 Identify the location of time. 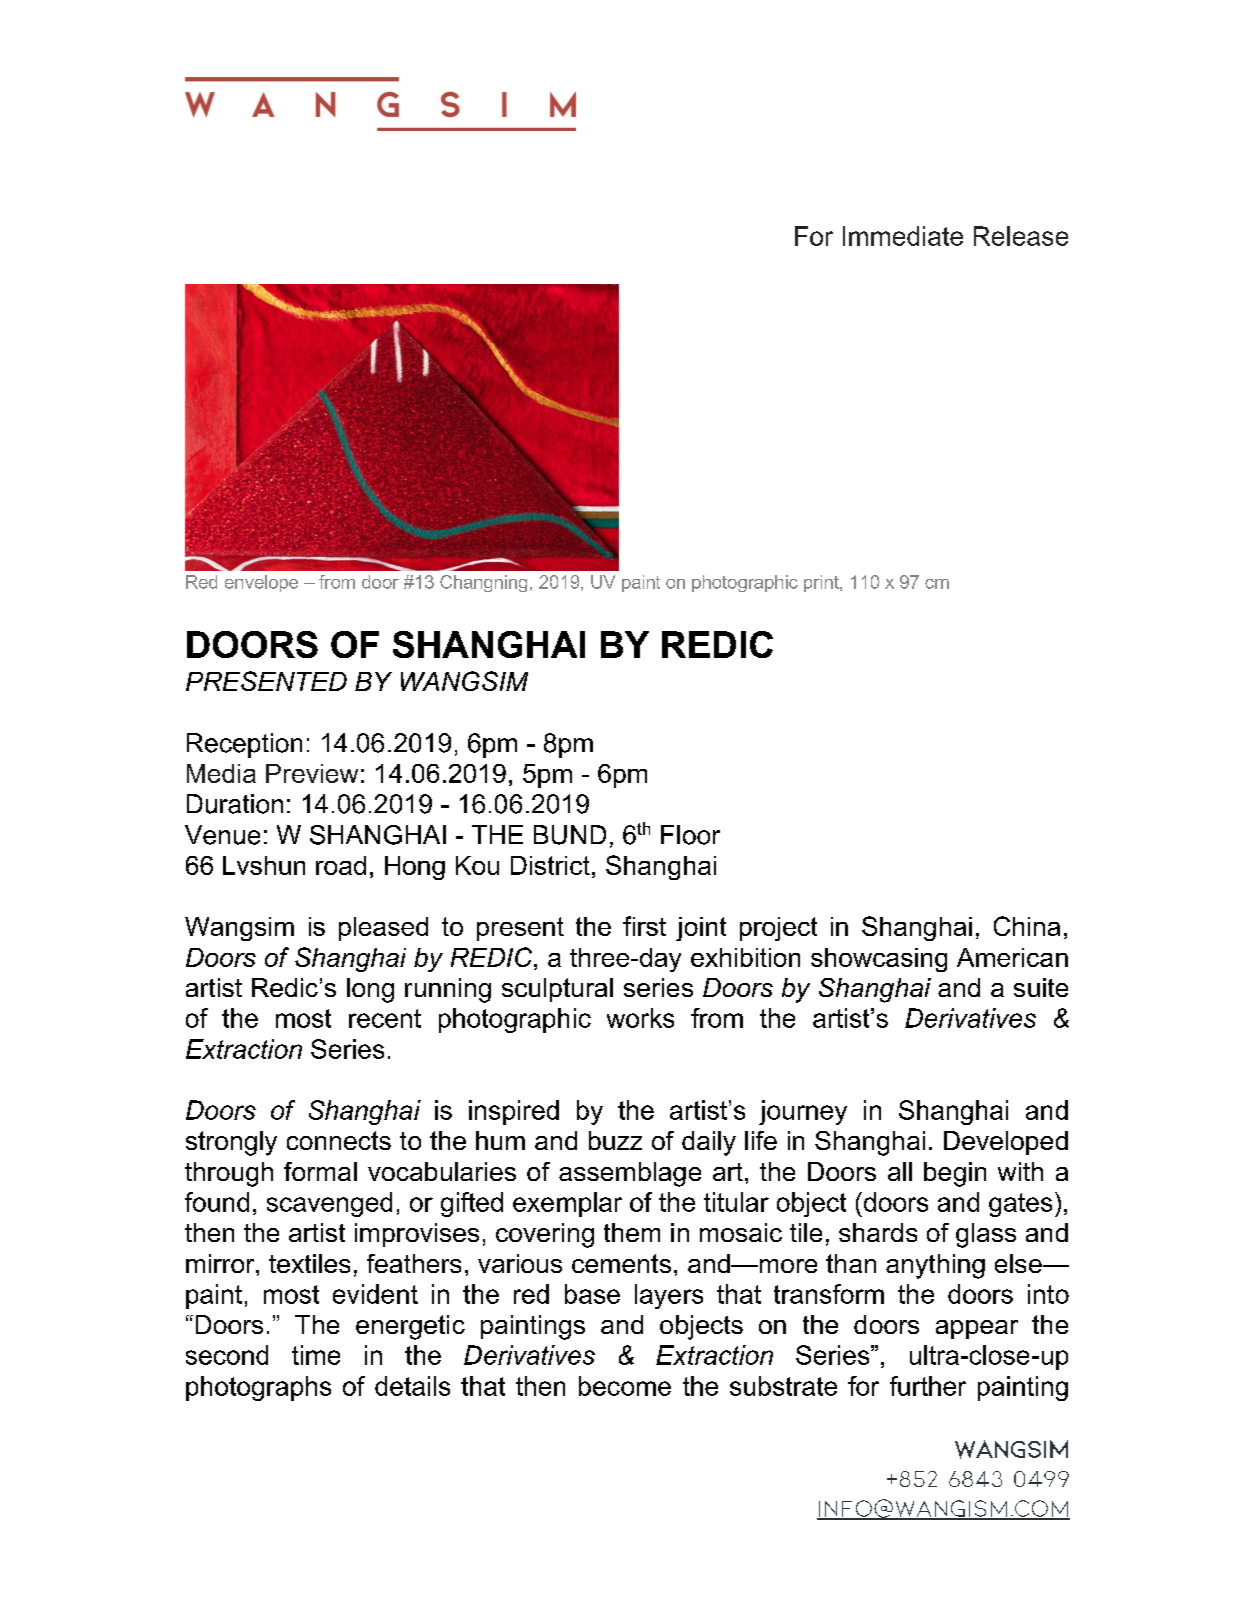
(316, 1355).
